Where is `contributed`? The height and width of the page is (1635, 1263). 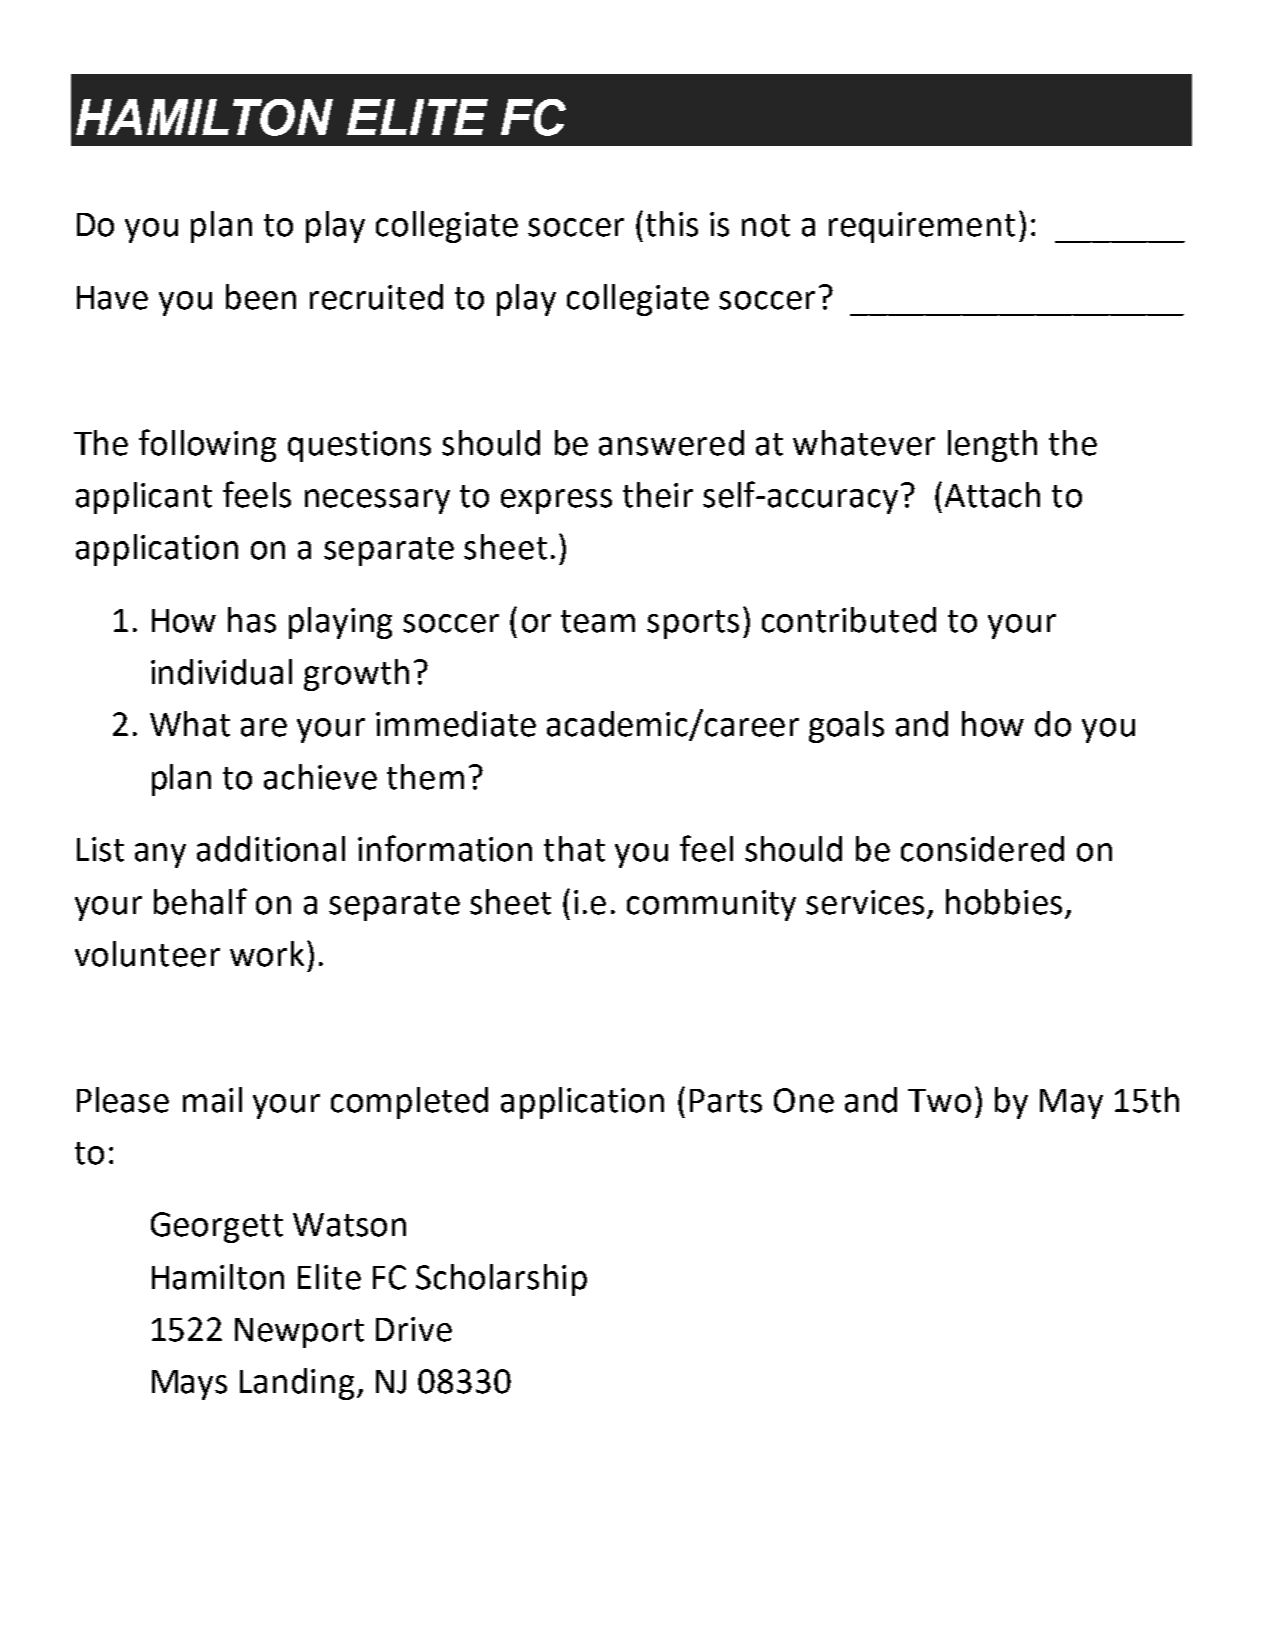 contributed is located at coordinates (849, 620).
